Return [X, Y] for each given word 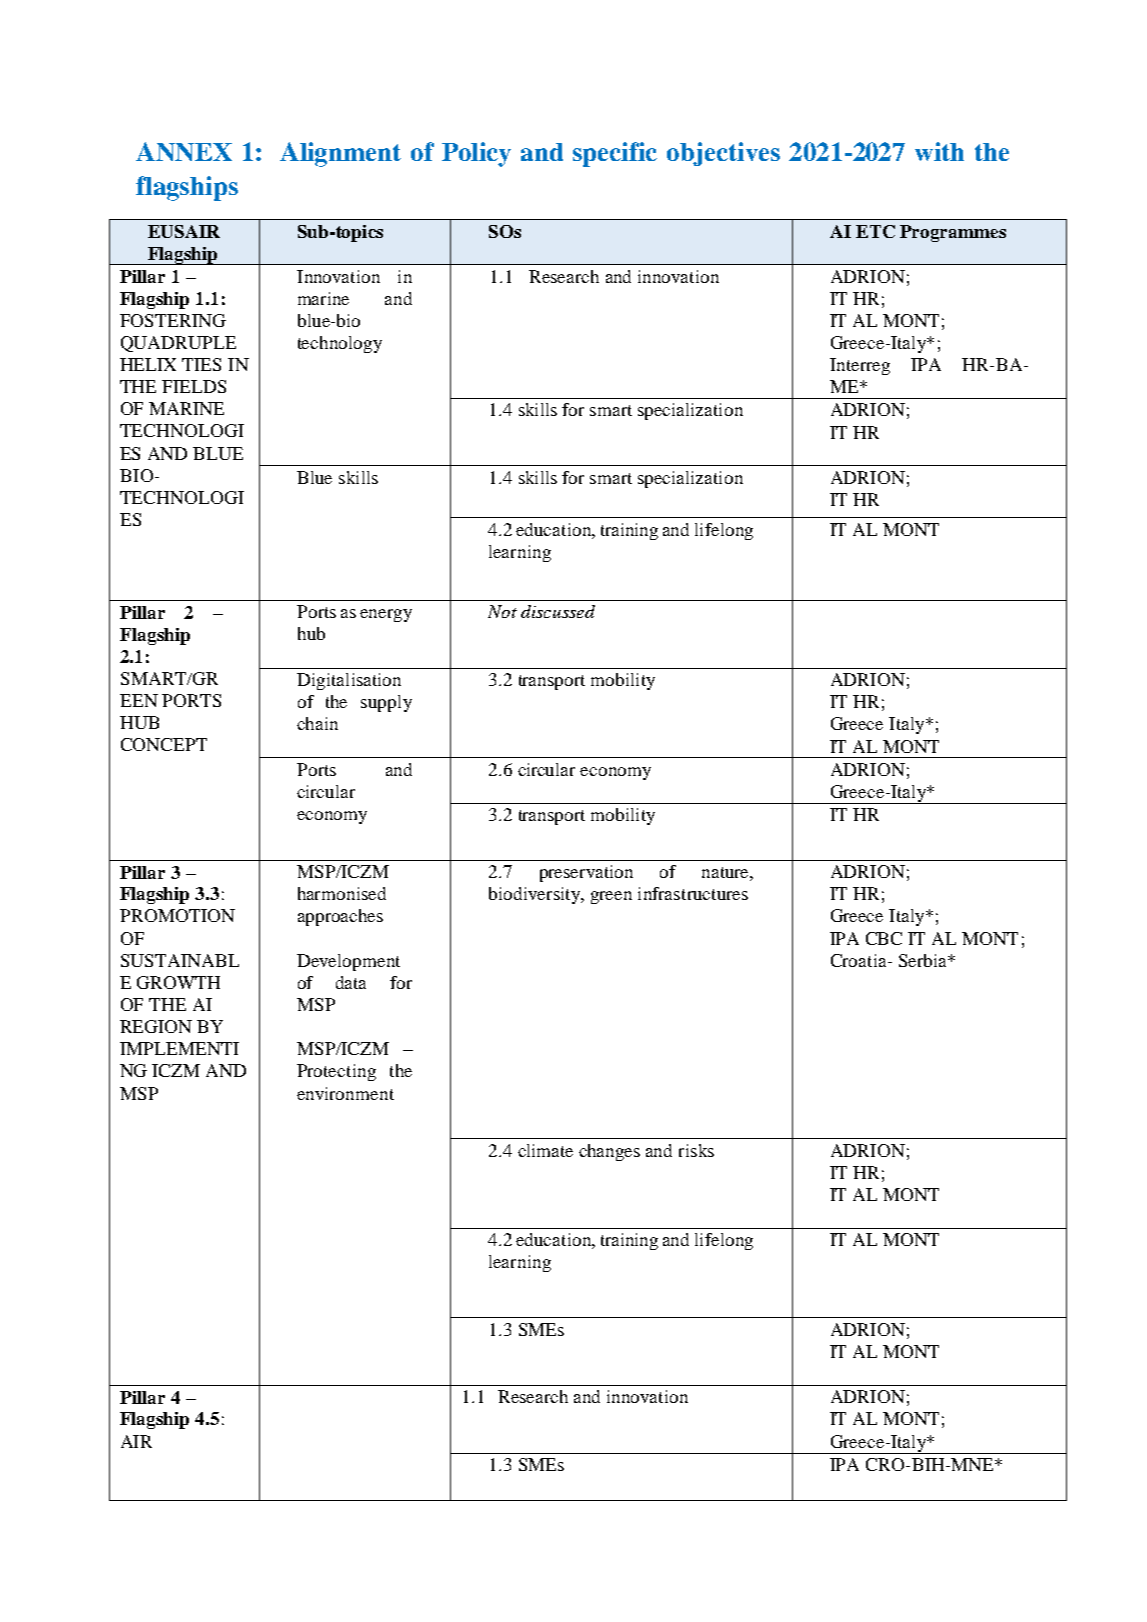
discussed [558, 611]
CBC [884, 938]
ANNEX [184, 151]
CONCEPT [164, 744]
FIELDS [194, 386]
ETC [875, 231]
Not [502, 611]
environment [345, 1093]
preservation [586, 873]
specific [615, 154]
